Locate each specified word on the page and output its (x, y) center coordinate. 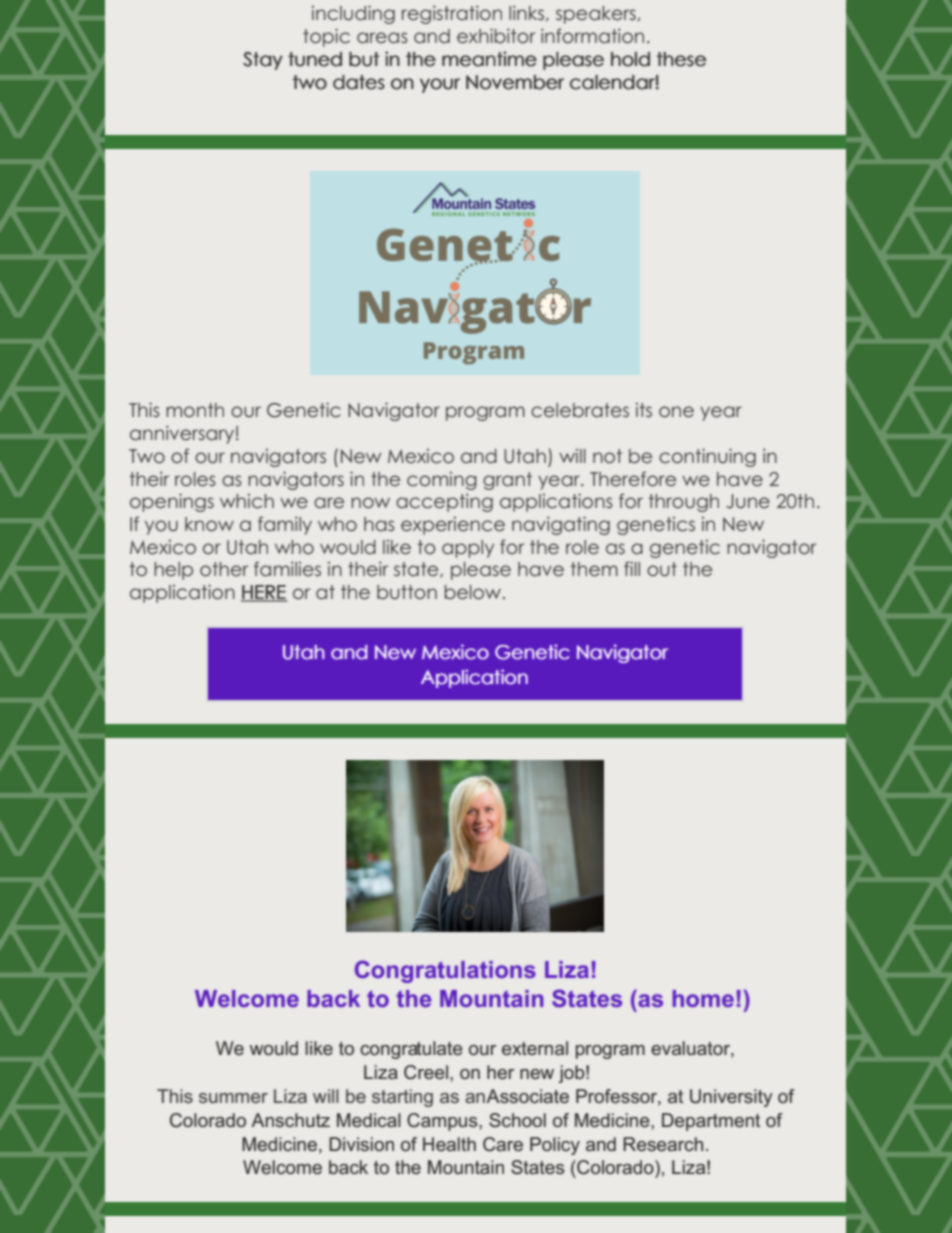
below (473, 592)
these (681, 59)
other (224, 569)
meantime (489, 59)
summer (233, 1098)
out (662, 569)
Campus (443, 1122)
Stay (263, 61)
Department (711, 1122)
